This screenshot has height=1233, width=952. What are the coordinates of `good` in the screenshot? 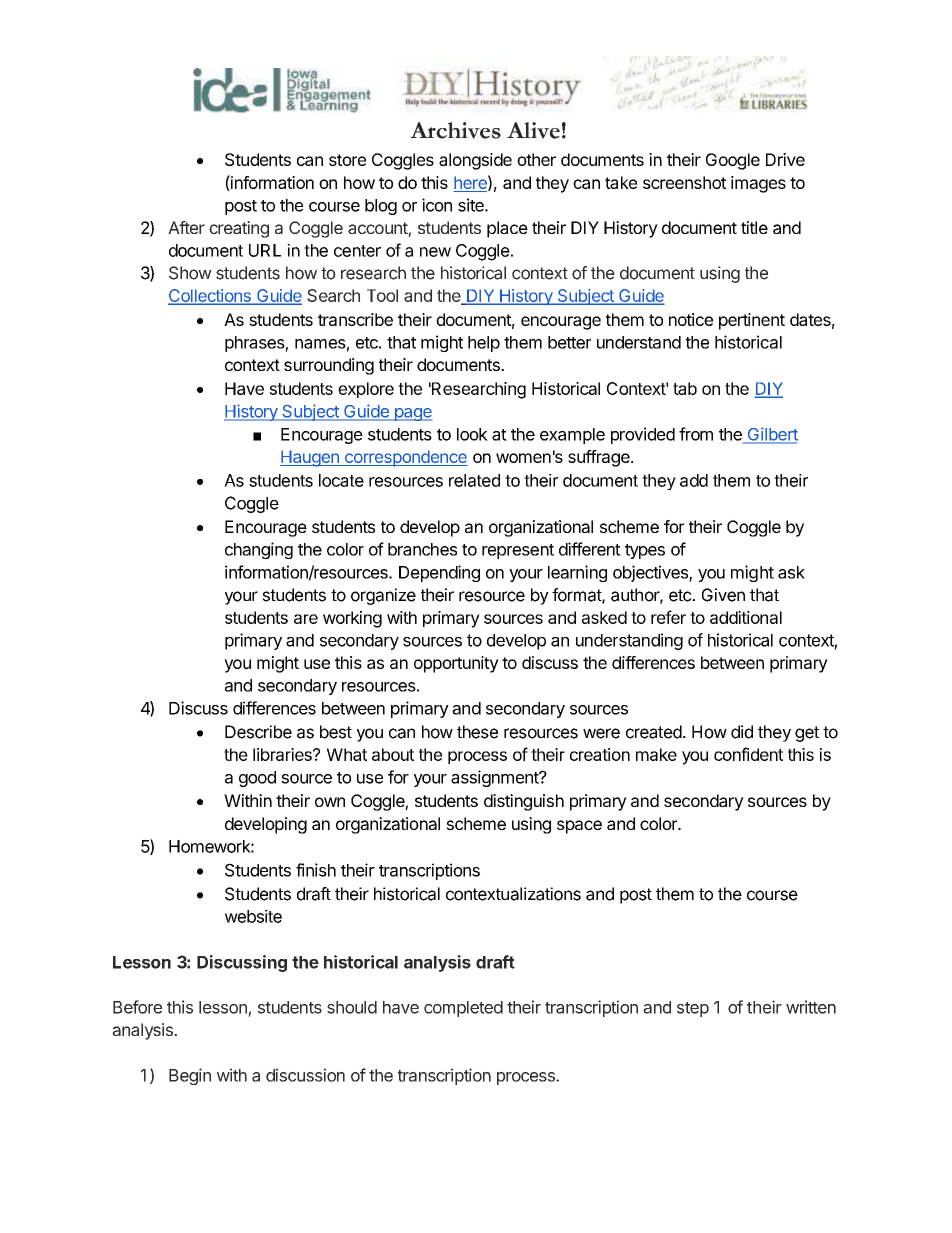 It's located at (257, 779).
